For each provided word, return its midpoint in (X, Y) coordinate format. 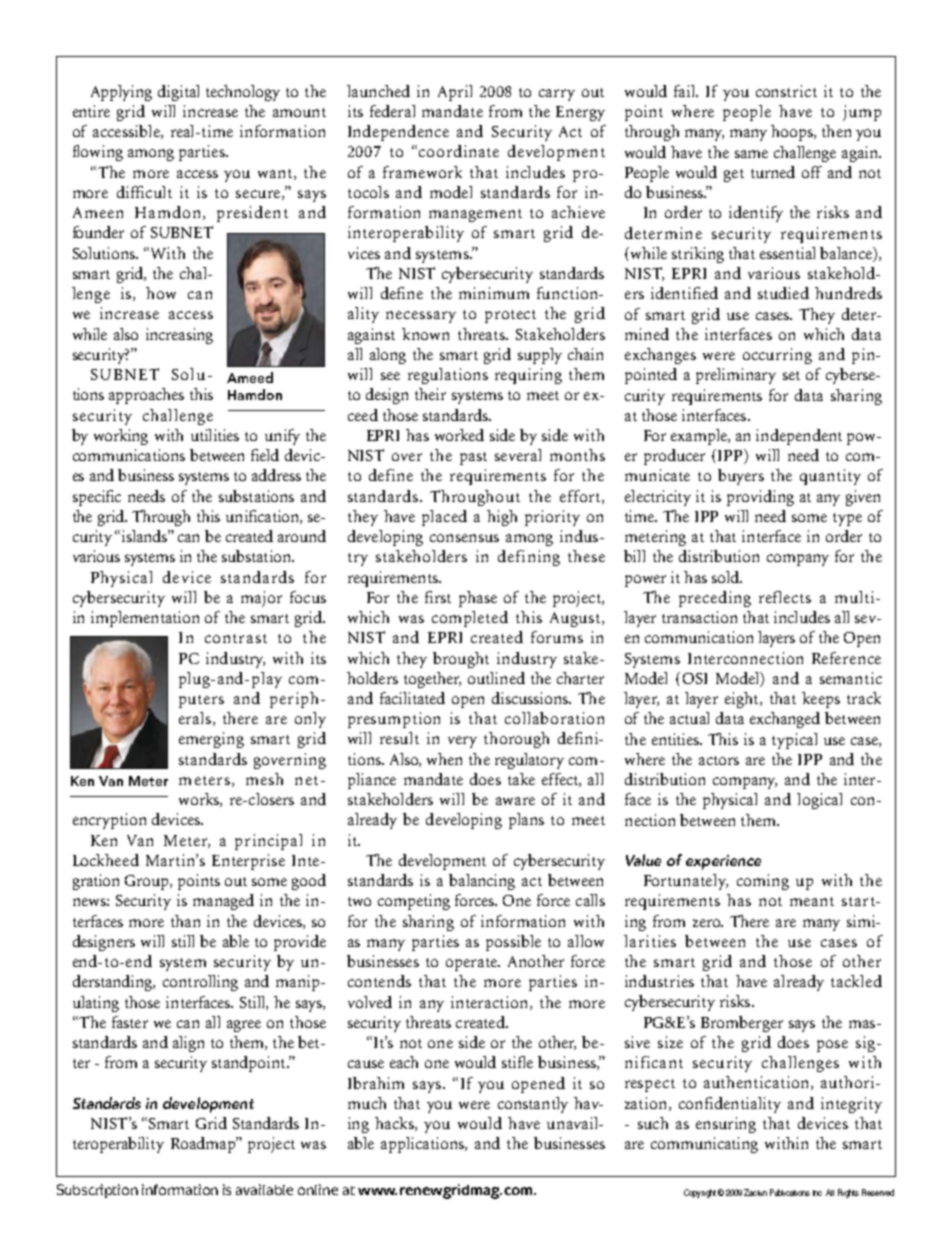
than (185, 921)
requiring (528, 376)
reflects (785, 597)
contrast (236, 638)
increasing (179, 336)
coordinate (459, 151)
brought (461, 660)
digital (178, 93)
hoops (793, 133)
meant (812, 901)
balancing (482, 882)
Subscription (97, 1191)
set (791, 375)
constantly (533, 1105)
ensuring (726, 1125)
